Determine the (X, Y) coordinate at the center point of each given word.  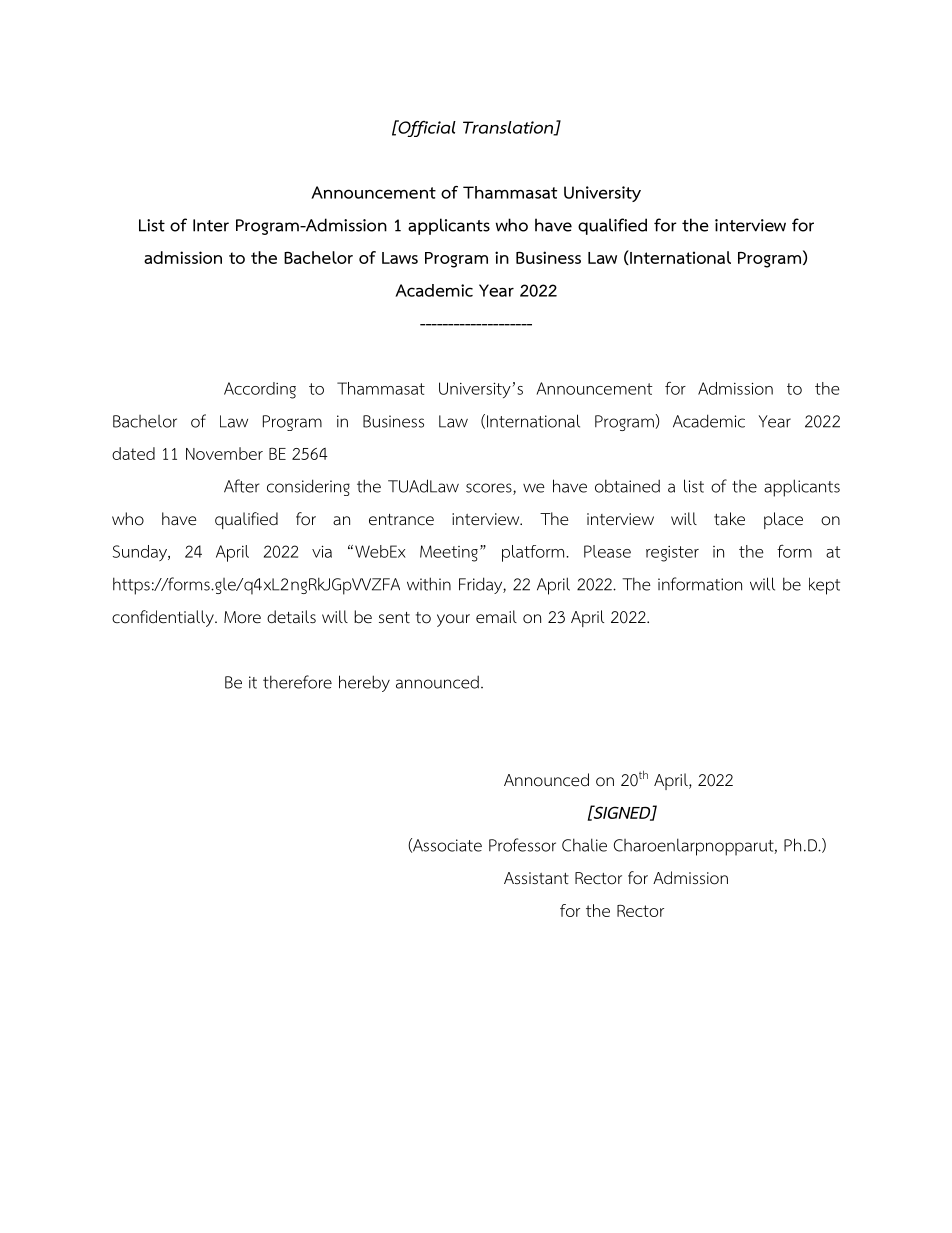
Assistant (536, 878)
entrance (401, 520)
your (453, 620)
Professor (522, 845)
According (260, 390)
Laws (400, 258)
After (242, 486)
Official (426, 128)
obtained (627, 486)
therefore (297, 682)
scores (490, 489)
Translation (509, 128)
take (729, 519)
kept (824, 586)
